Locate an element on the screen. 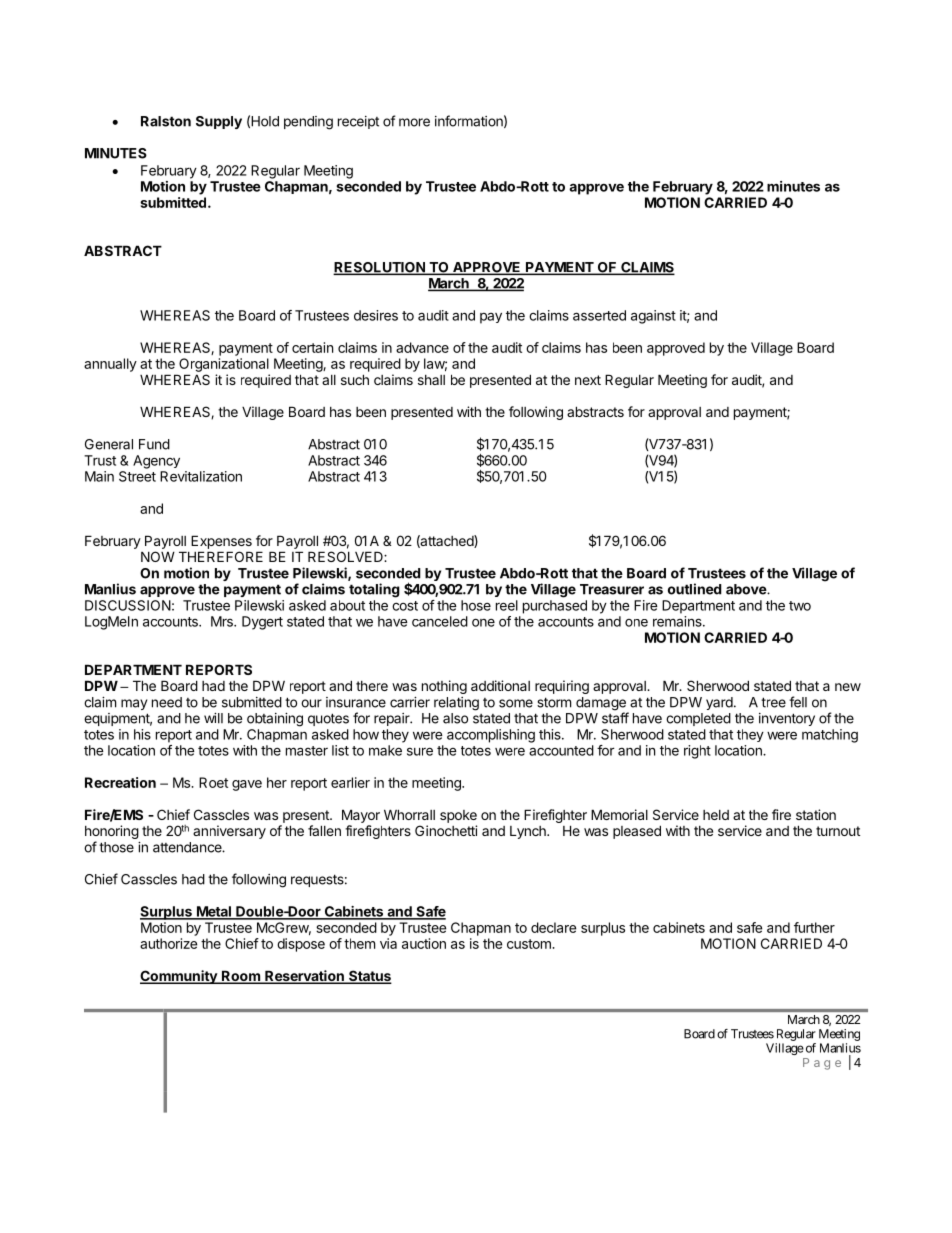 This screenshot has width=952, height=1233. above is located at coordinates (747, 589).
